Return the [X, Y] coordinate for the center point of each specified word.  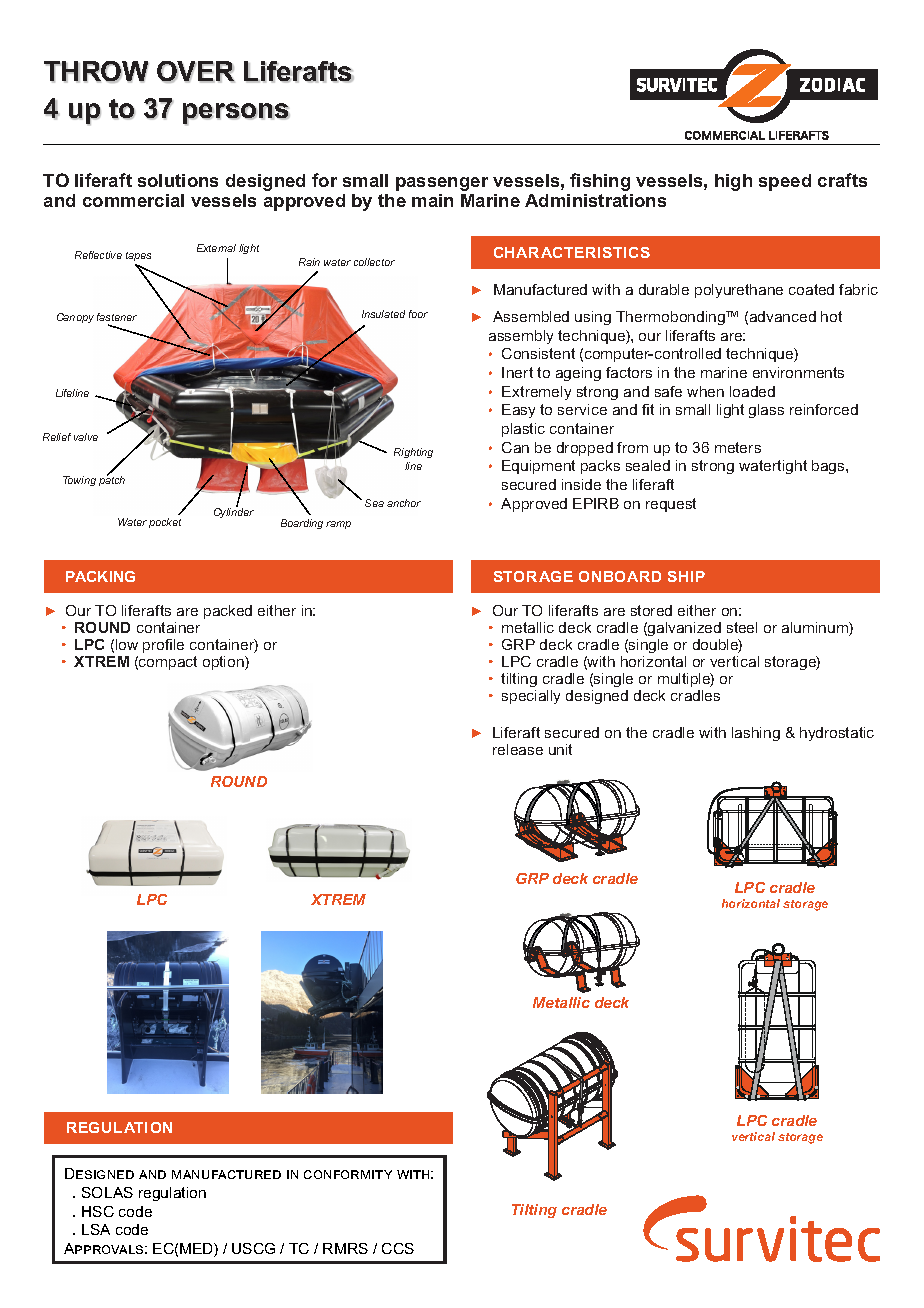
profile [163, 646]
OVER [196, 72]
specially [531, 697]
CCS [398, 1248]
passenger [442, 184]
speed [785, 182]
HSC [98, 1211]
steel [742, 627]
